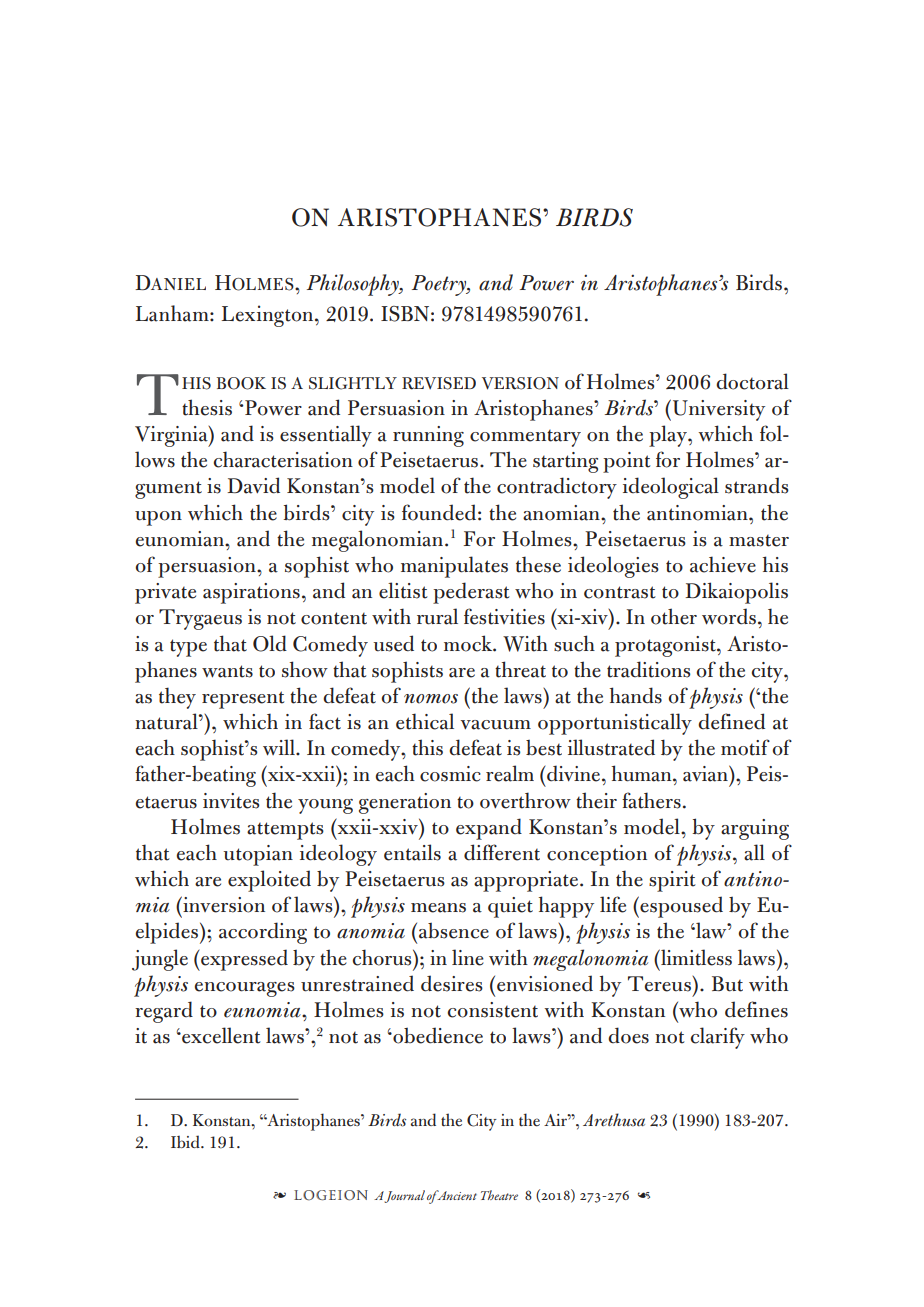 The image size is (924, 1307). Describe the element at coordinates (251, 593) in the page. I see `aspirations` at that location.
